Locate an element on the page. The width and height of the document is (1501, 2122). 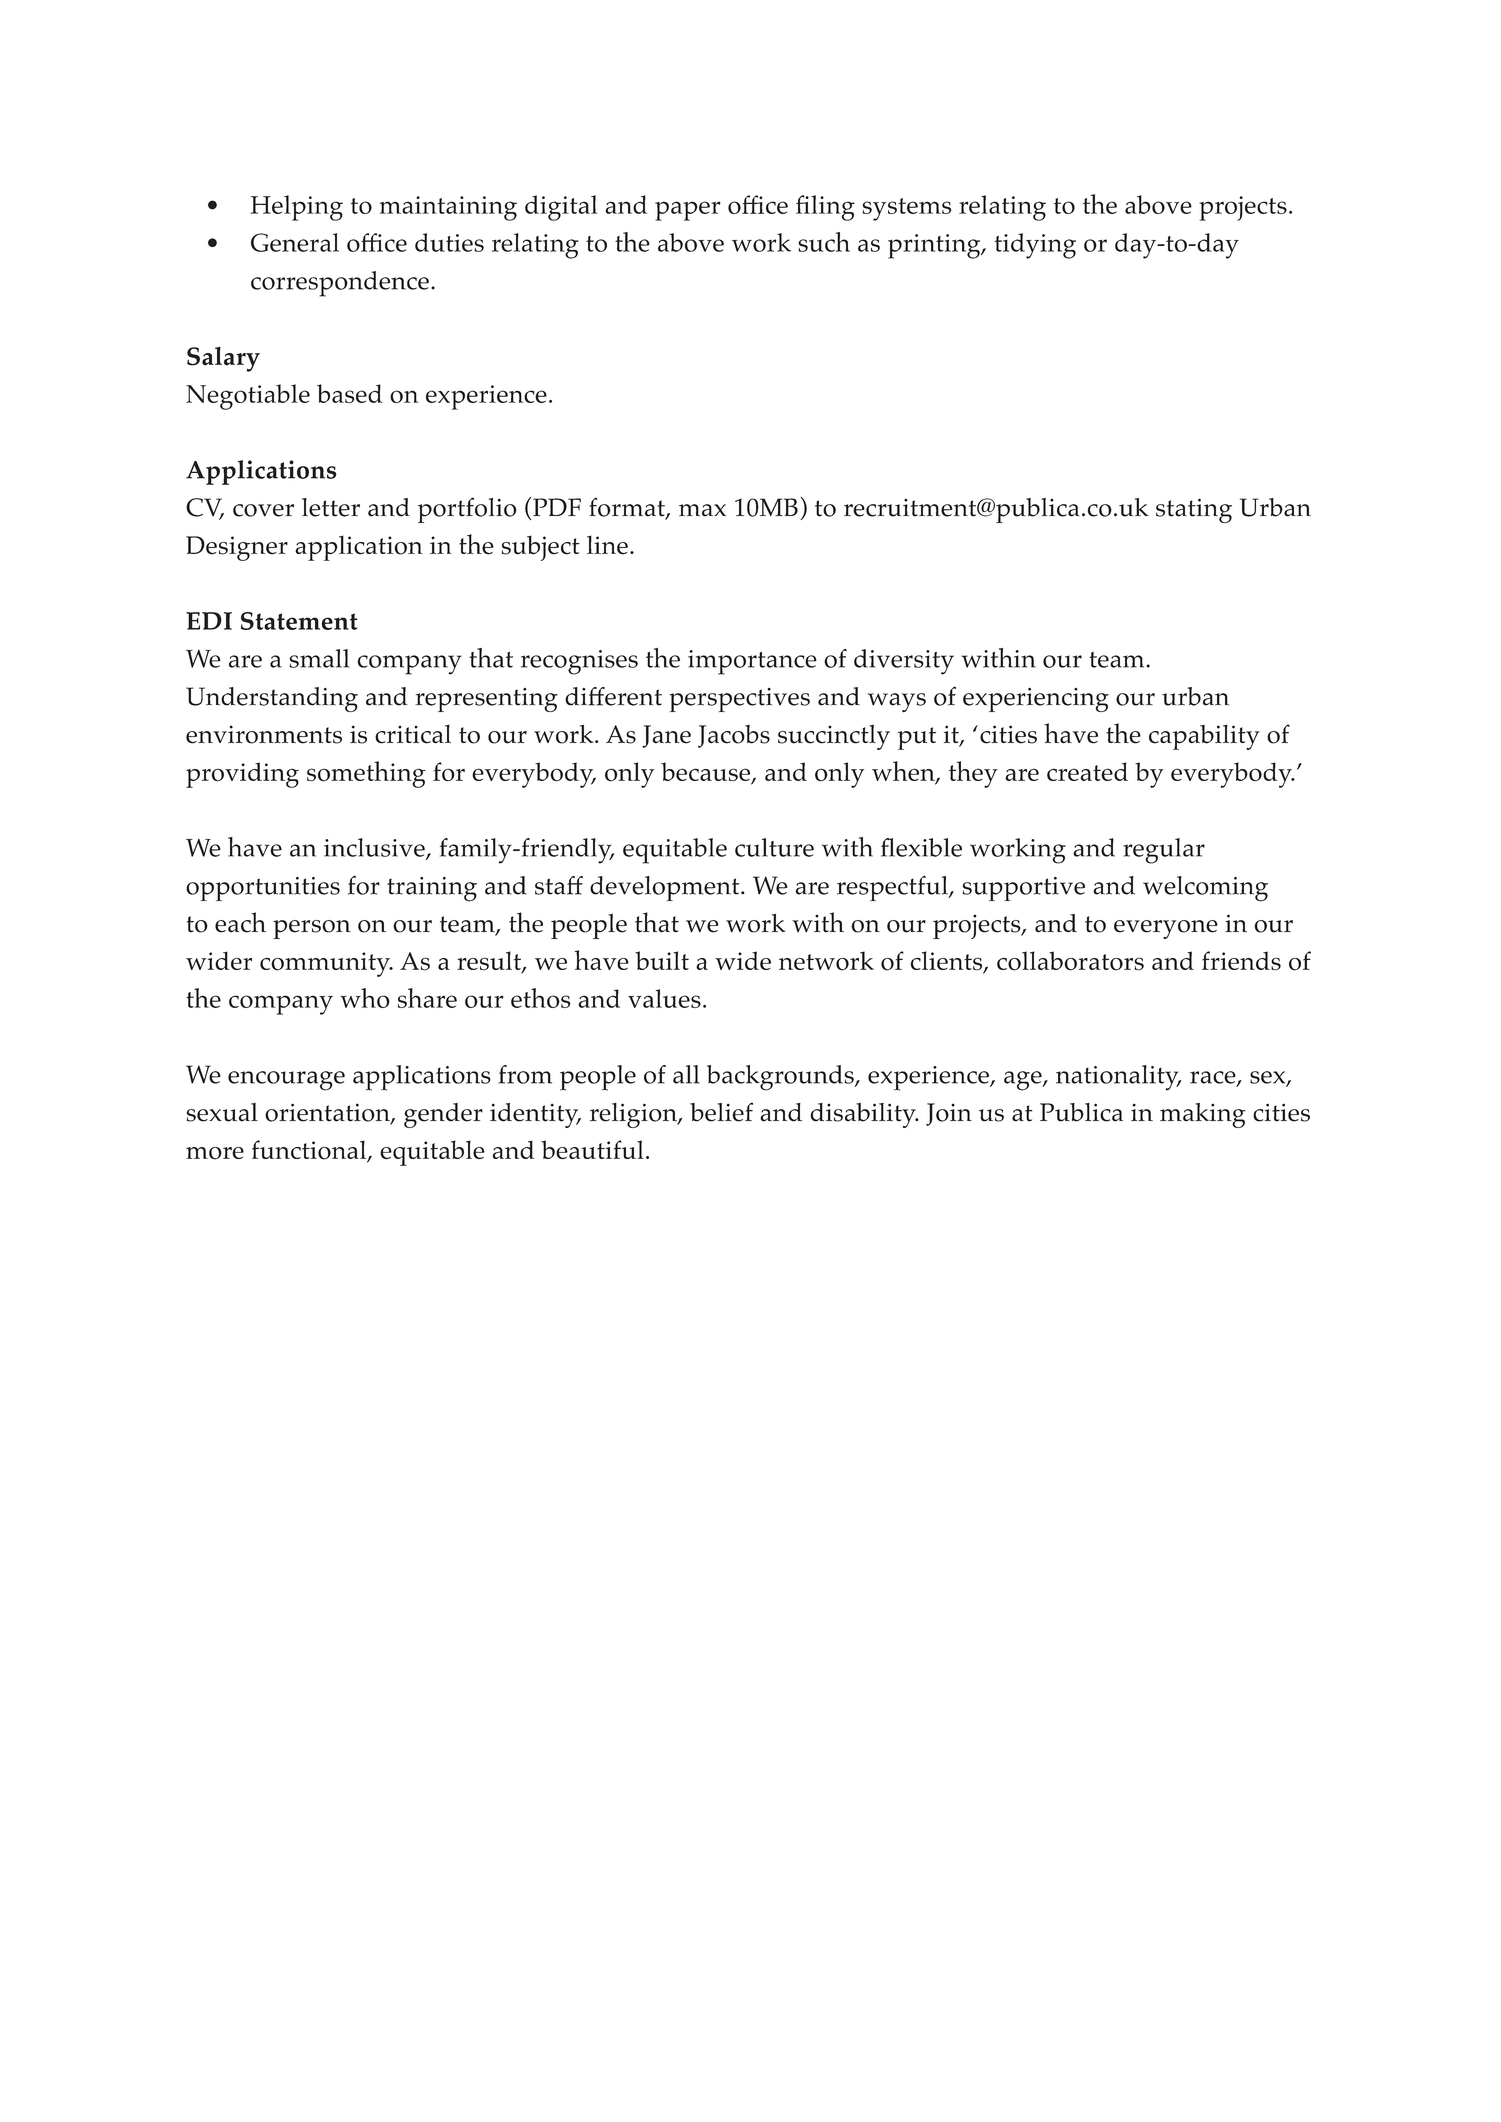
inclusive is located at coordinates (375, 848).
